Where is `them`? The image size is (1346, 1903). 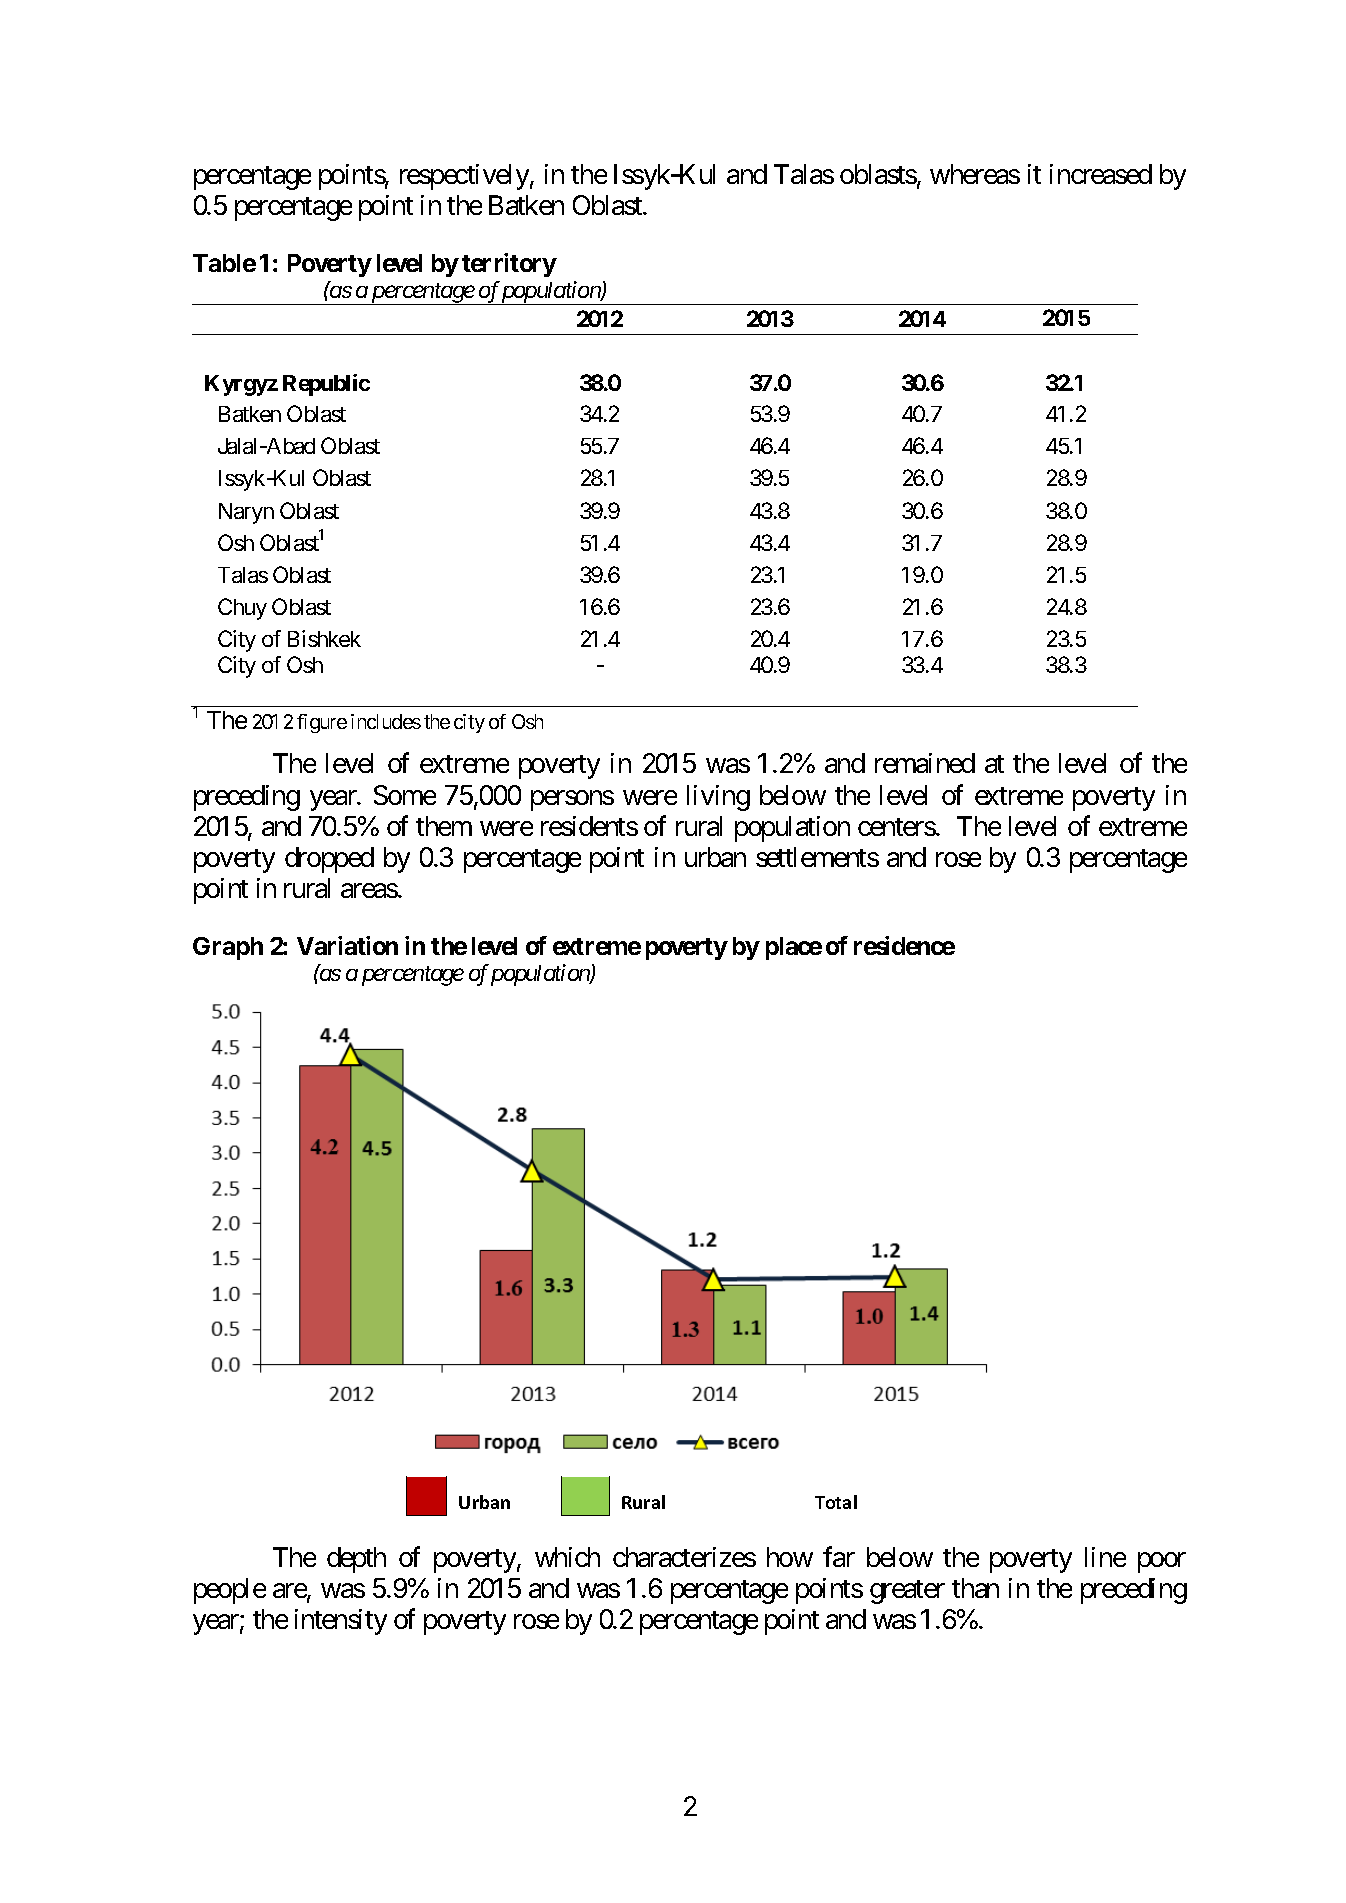 them is located at coordinates (444, 826).
